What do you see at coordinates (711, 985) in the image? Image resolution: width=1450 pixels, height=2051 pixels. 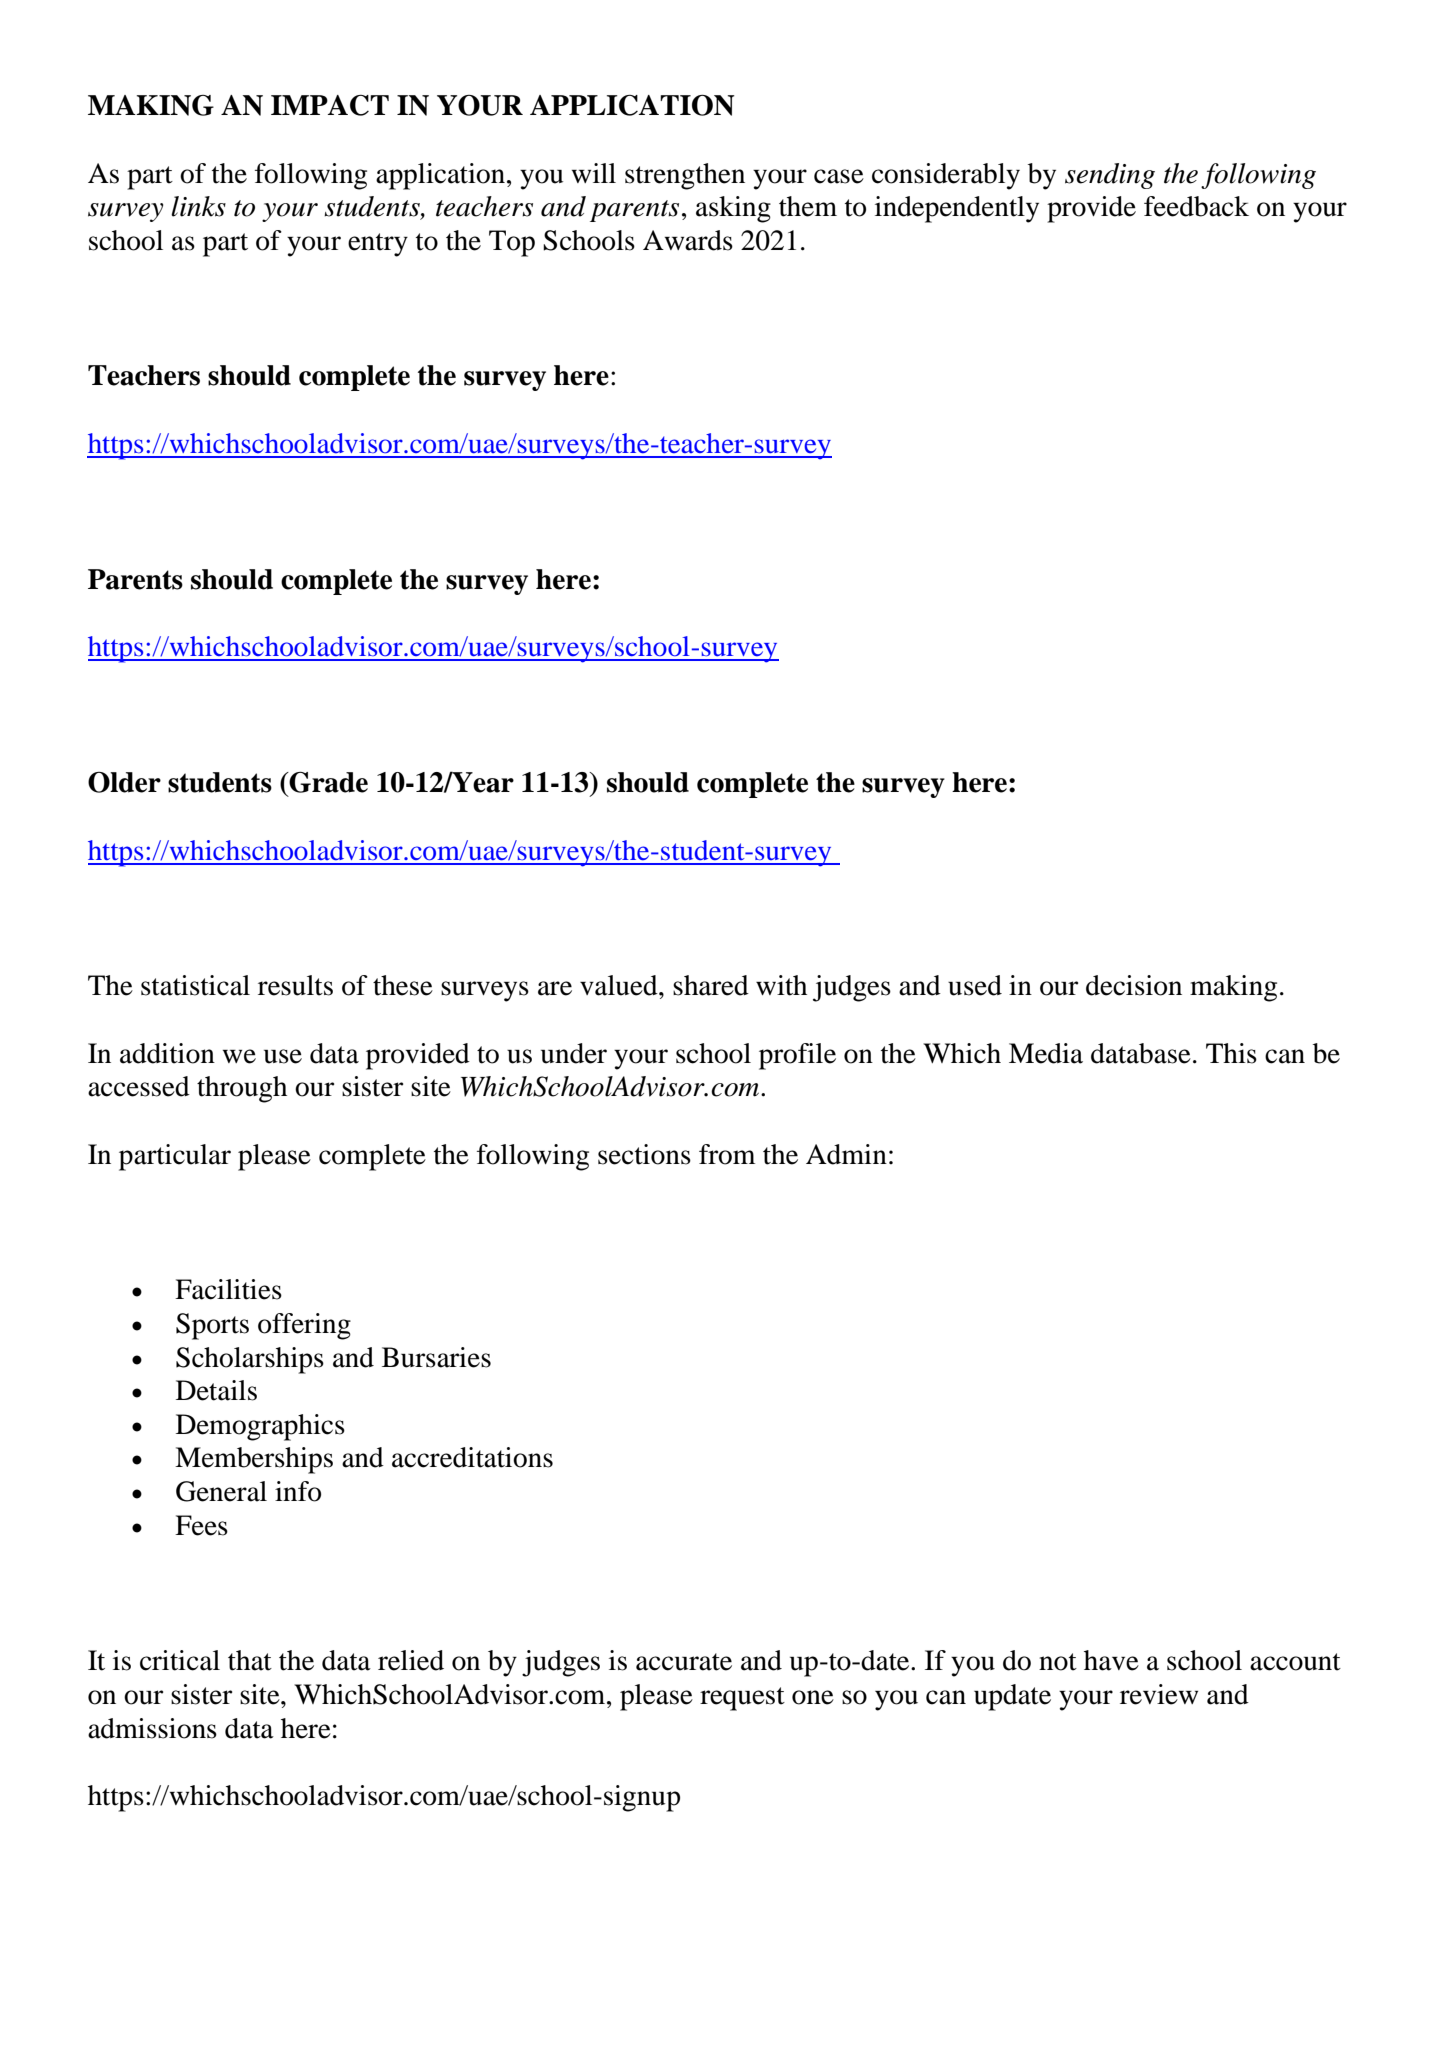 I see `shared` at bounding box center [711, 985].
